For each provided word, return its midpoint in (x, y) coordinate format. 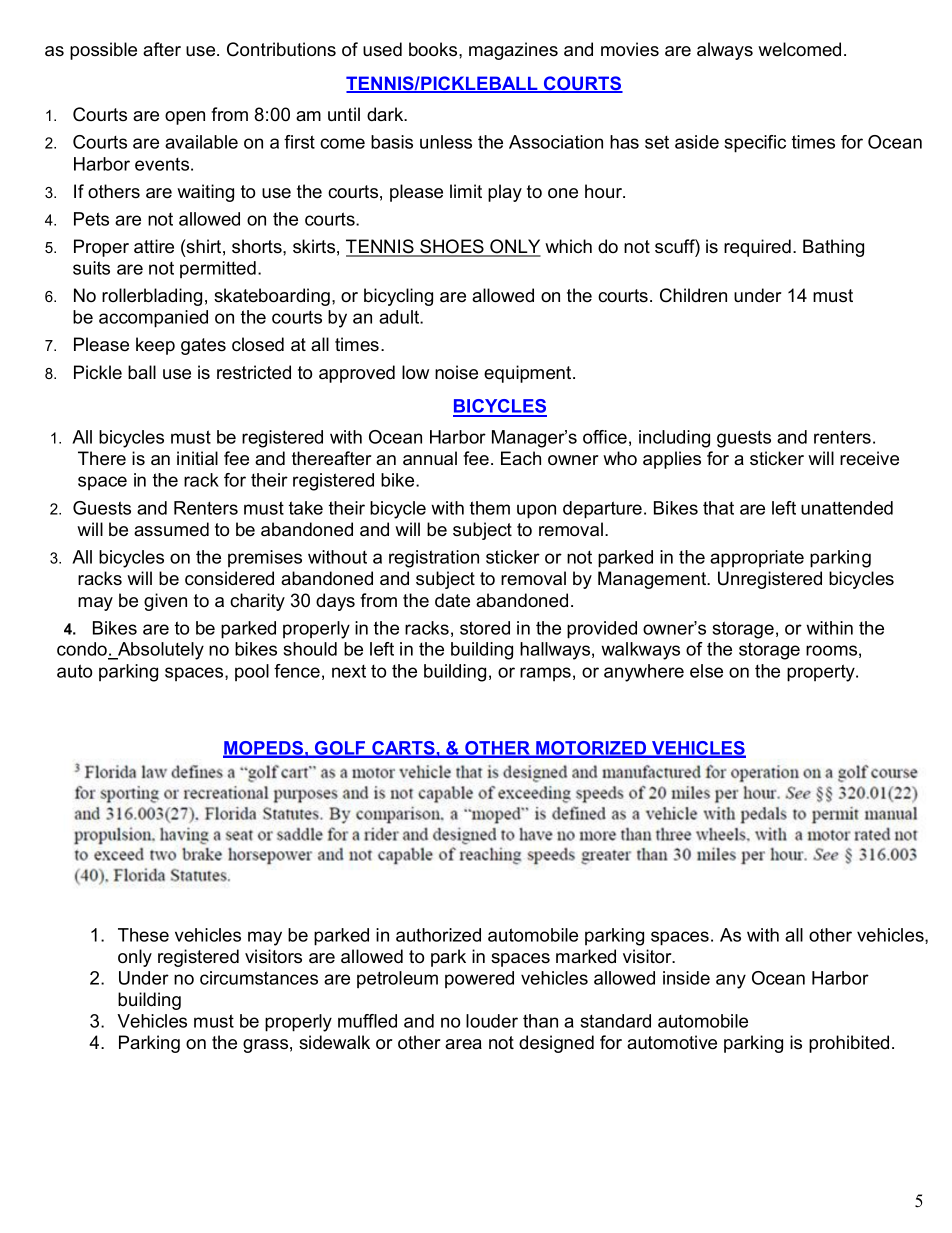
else (706, 671)
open (185, 118)
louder (492, 1021)
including (674, 439)
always (725, 51)
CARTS (403, 749)
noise (456, 372)
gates (203, 346)
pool (252, 672)
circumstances (259, 978)
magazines (513, 51)
